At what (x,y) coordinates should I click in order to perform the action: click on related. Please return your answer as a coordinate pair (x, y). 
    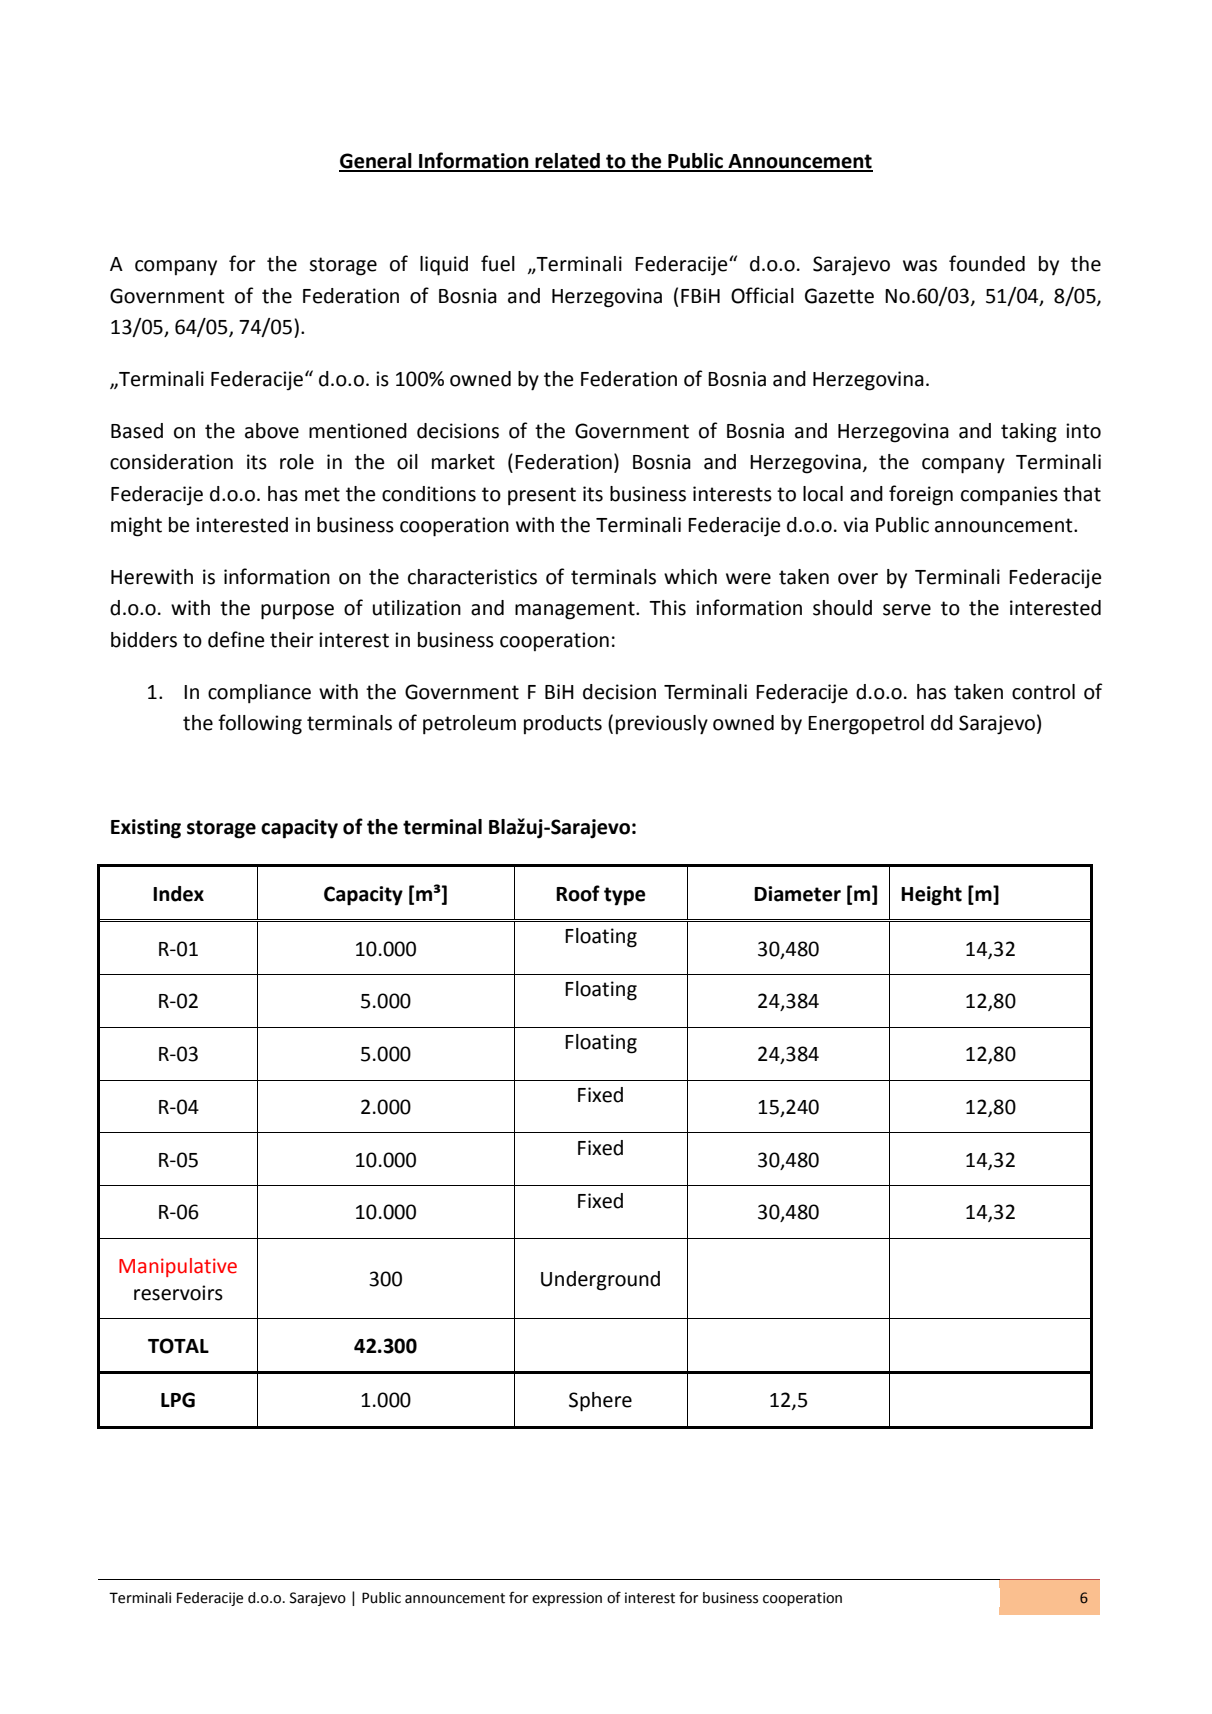
    Looking at the image, I should click on (567, 162).
